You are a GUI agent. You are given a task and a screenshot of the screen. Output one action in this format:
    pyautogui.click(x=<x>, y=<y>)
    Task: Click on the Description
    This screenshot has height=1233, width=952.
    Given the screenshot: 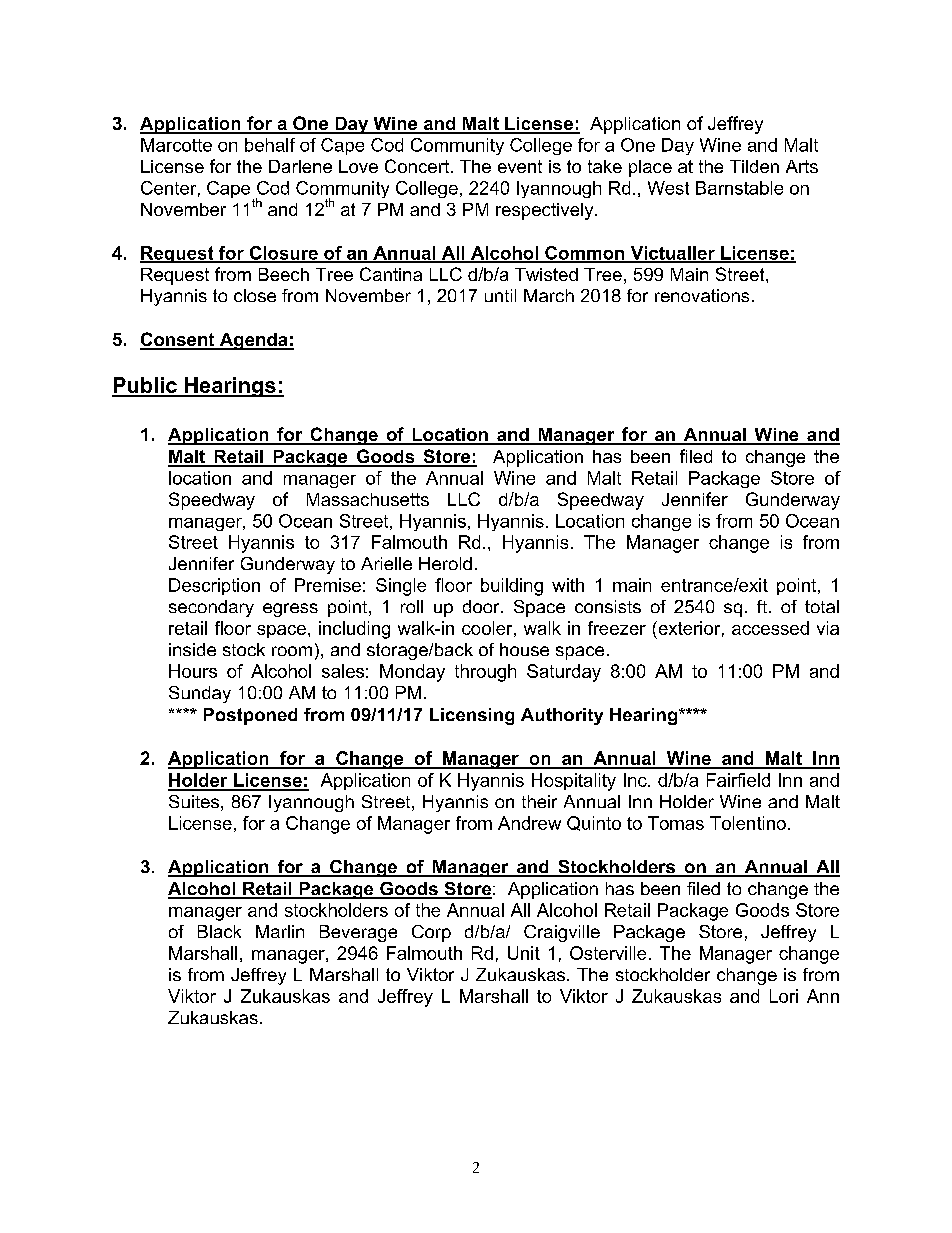 What is the action you would take?
    pyautogui.click(x=214, y=586)
